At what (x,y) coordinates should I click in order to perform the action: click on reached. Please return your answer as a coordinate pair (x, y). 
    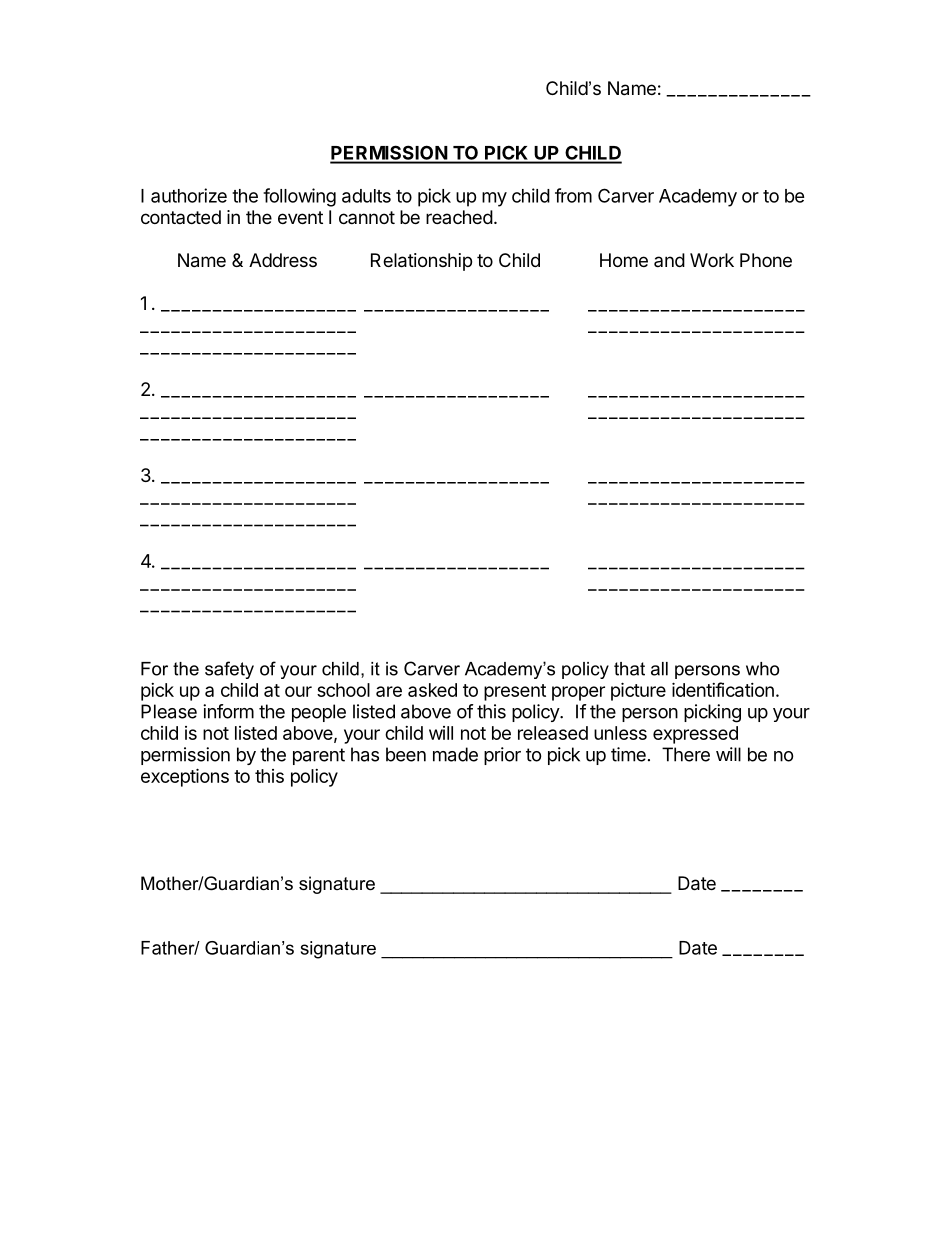
    Looking at the image, I should click on (459, 217).
